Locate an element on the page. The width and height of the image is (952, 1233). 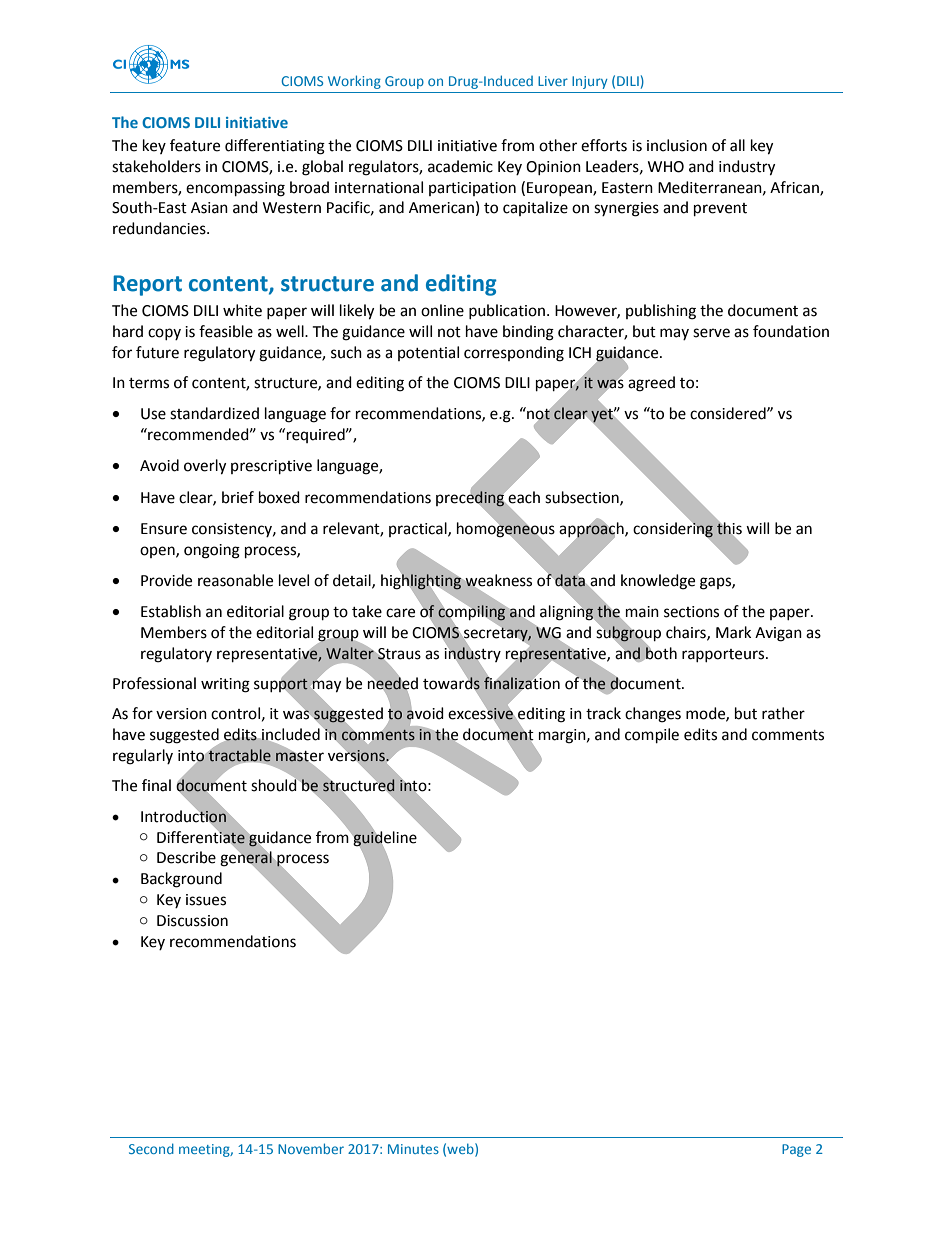
Establish is located at coordinates (171, 611).
